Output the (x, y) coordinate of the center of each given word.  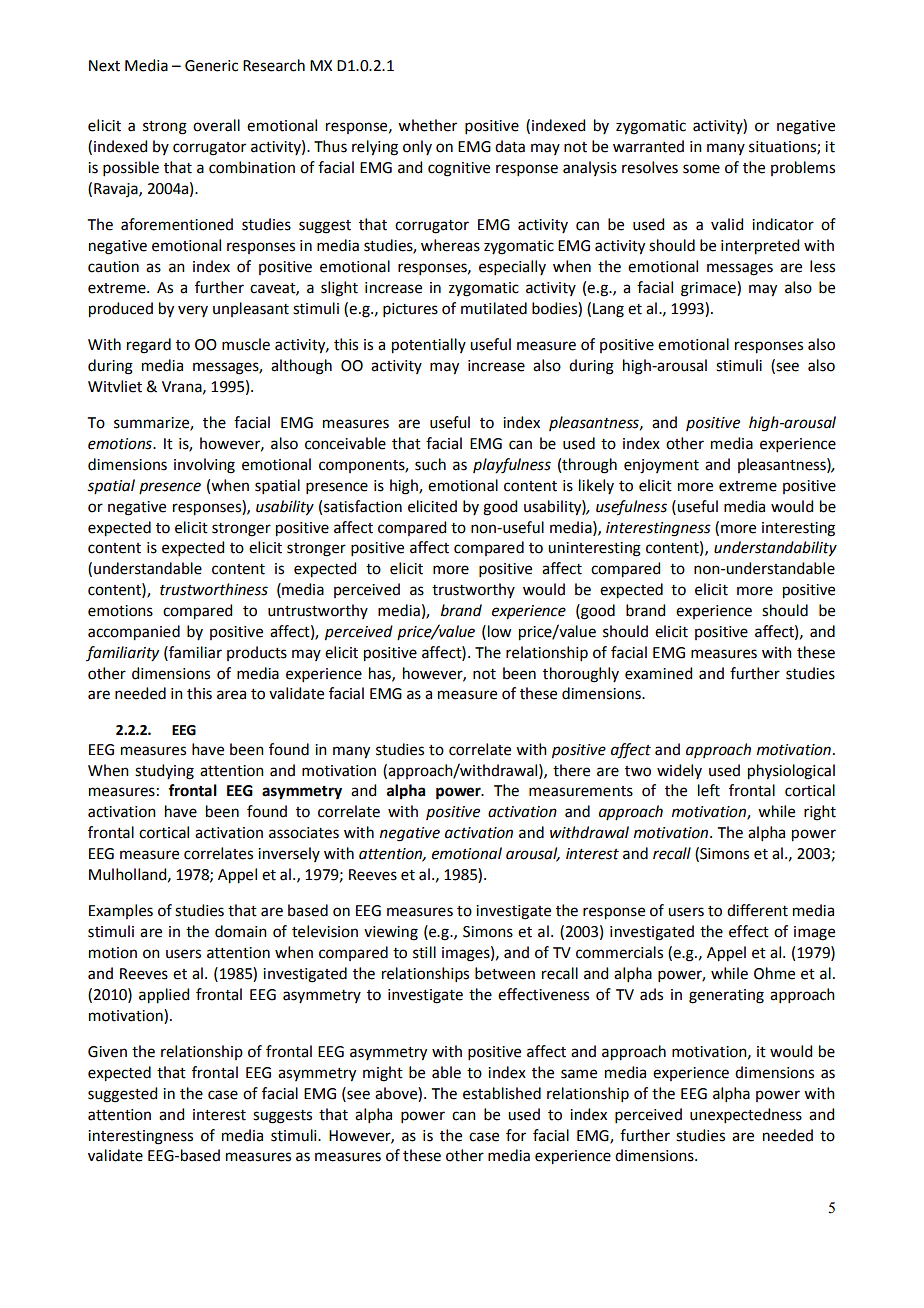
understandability (775, 549)
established (502, 1093)
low (499, 631)
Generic (211, 66)
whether (427, 125)
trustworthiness (214, 589)
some (701, 169)
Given (107, 1052)
